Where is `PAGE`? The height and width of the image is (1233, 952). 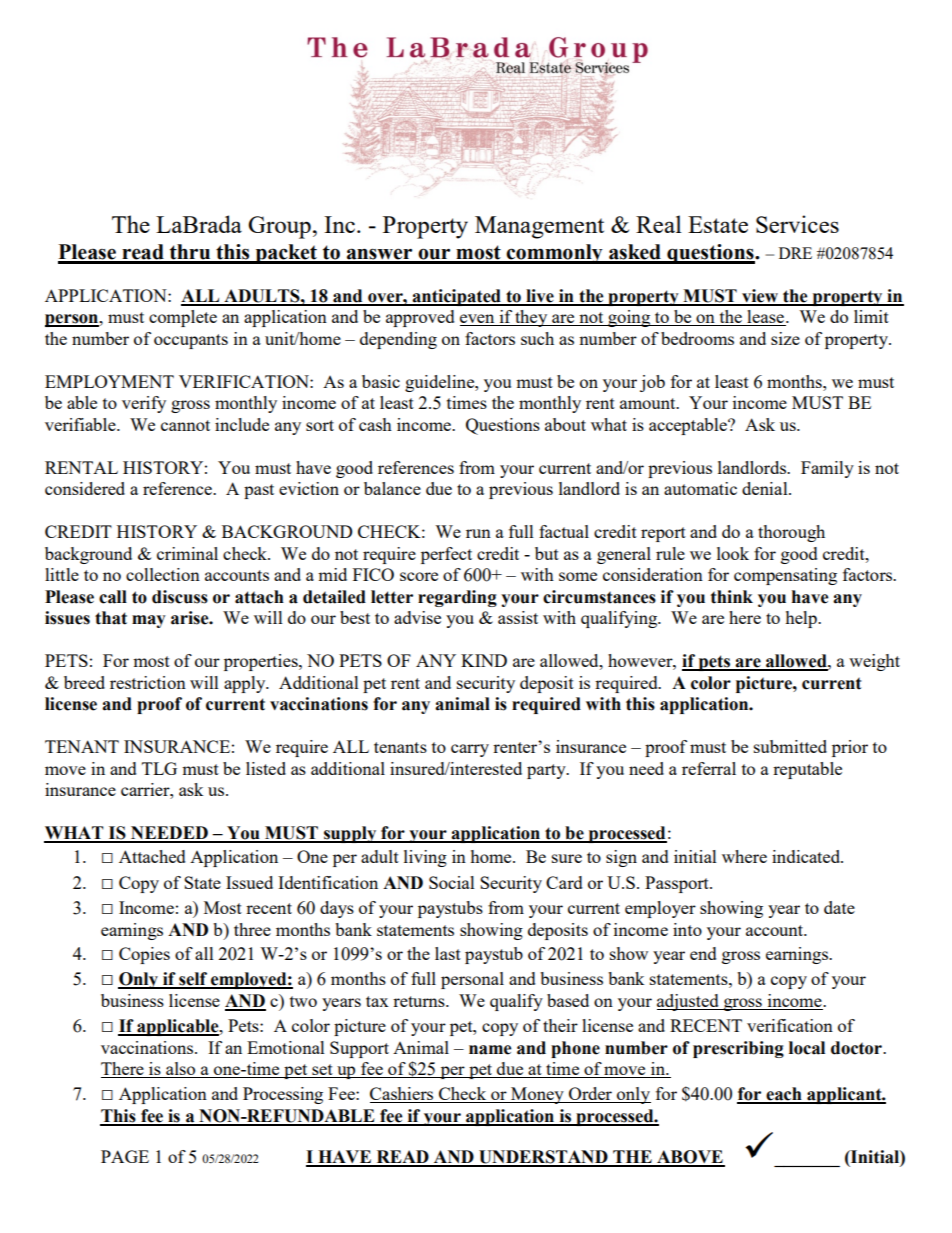
PAGE is located at coordinates (125, 1156).
